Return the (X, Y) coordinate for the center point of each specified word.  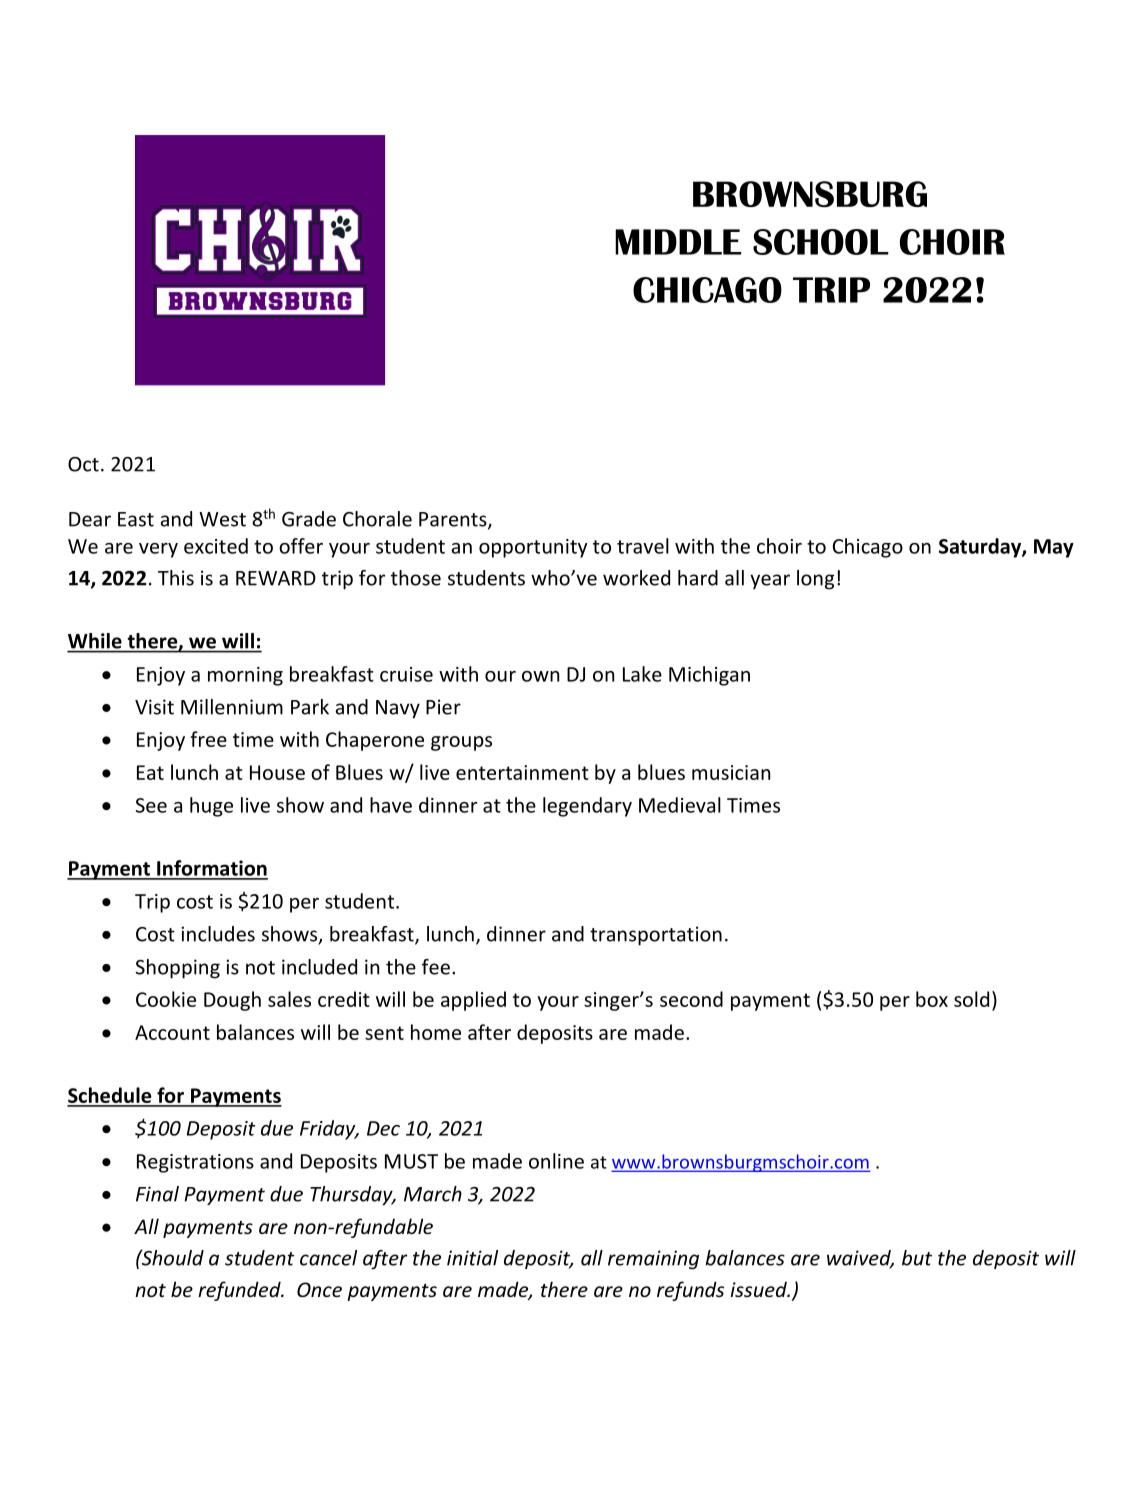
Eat (150, 772)
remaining (653, 1260)
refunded (240, 1291)
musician (731, 772)
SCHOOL (821, 242)
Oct (83, 464)
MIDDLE (678, 242)
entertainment (522, 772)
